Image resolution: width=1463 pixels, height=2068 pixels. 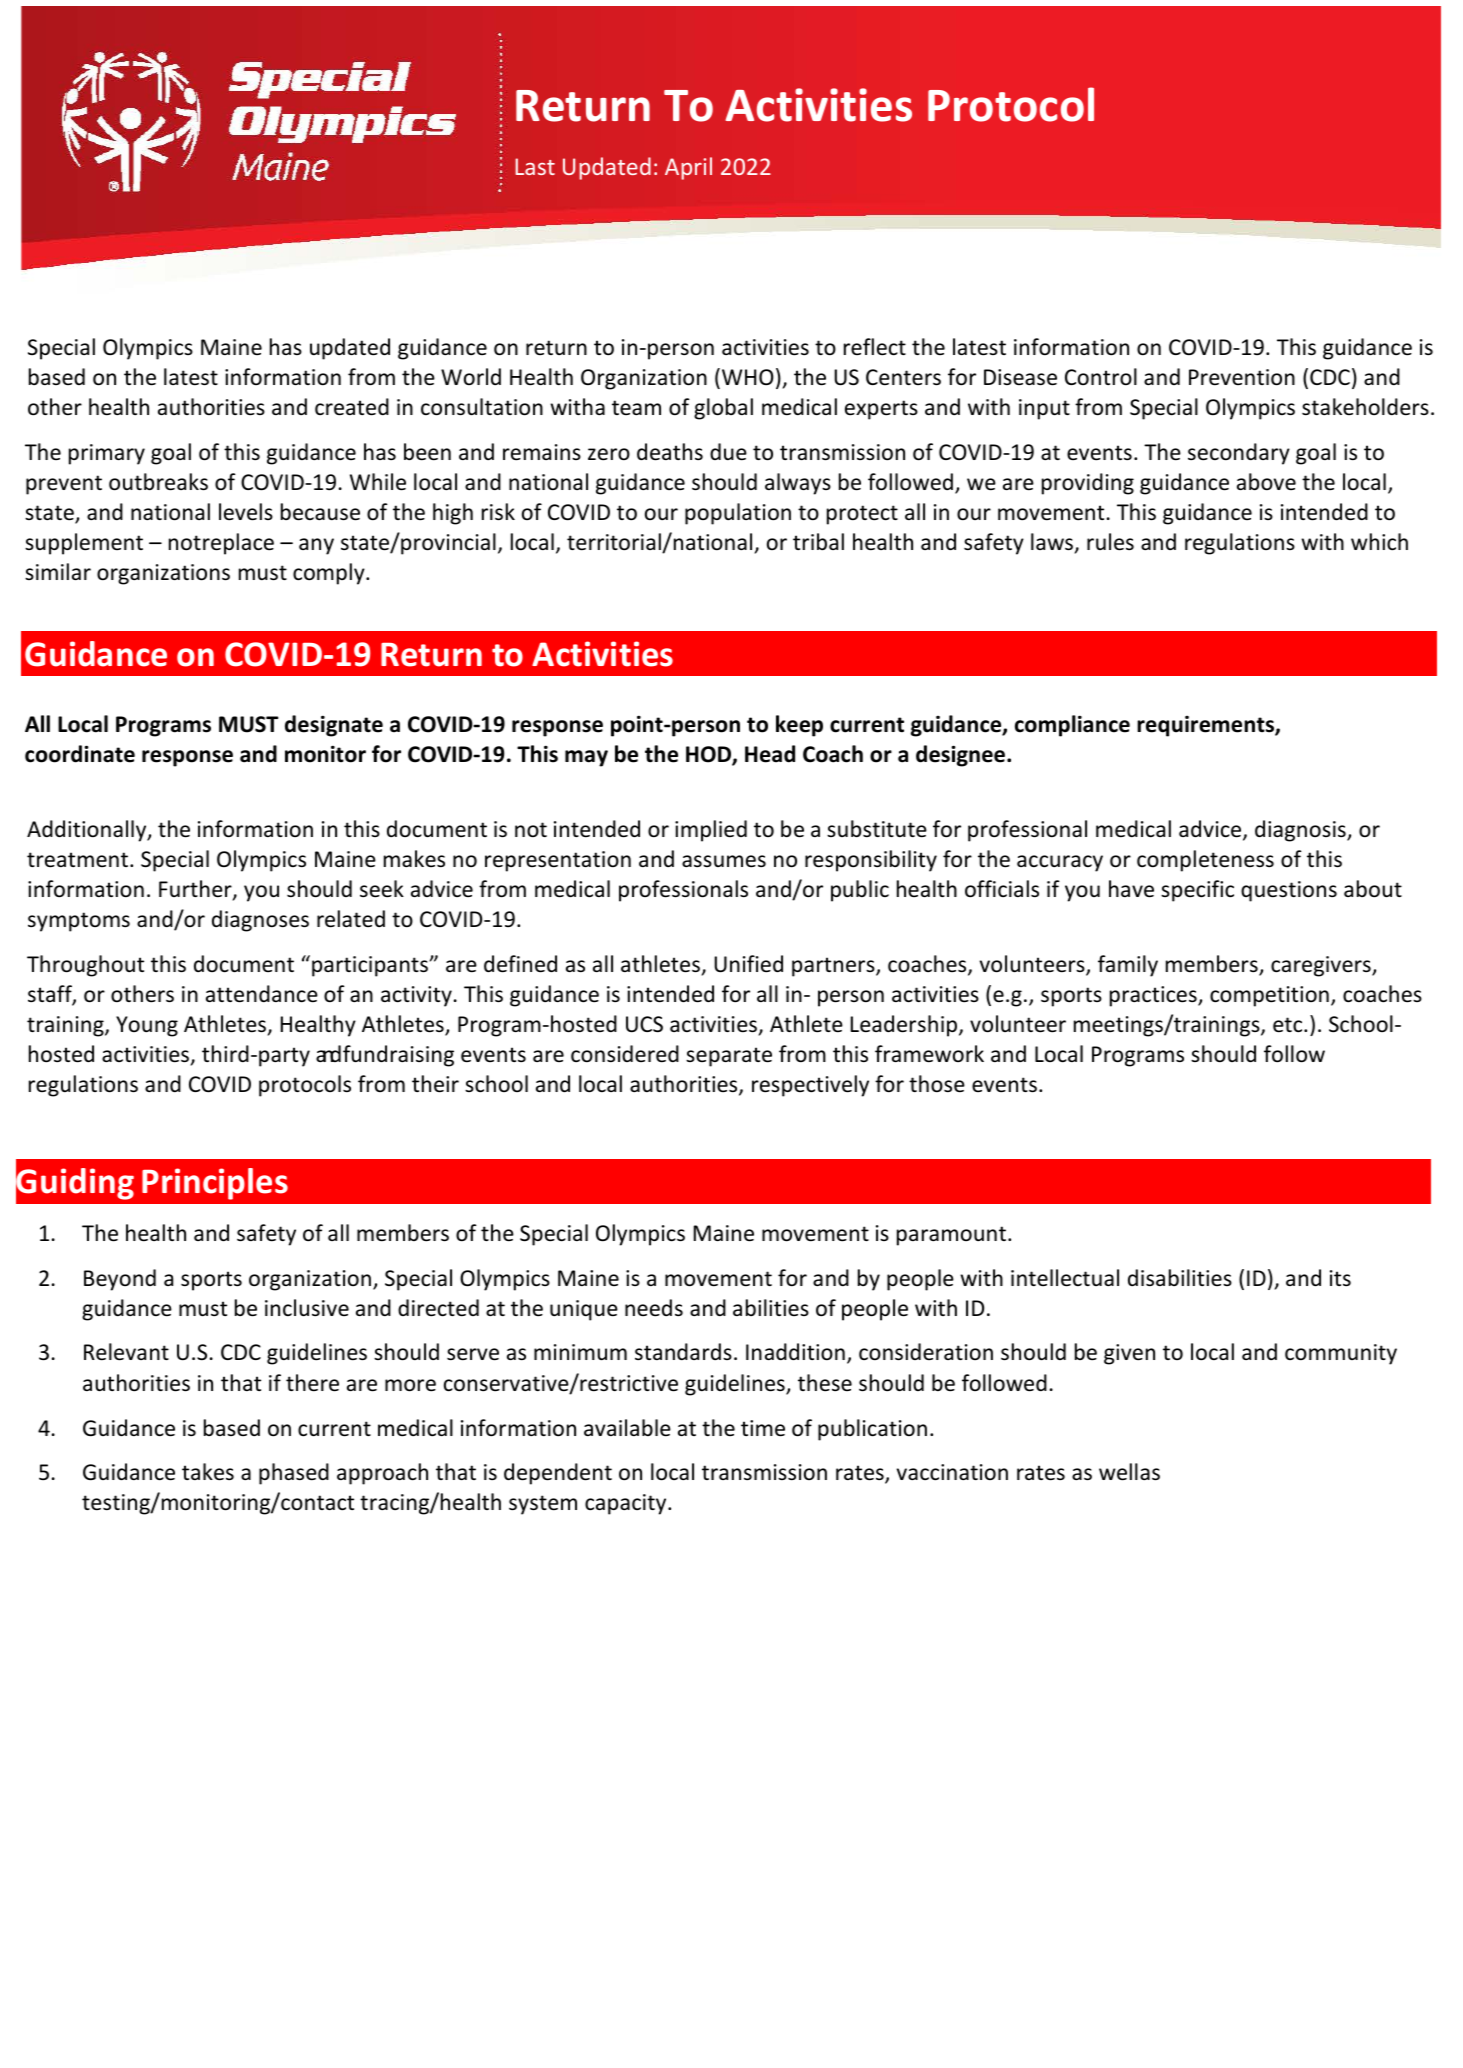 What do you see at coordinates (688, 168) in the image?
I see `April` at bounding box center [688, 168].
